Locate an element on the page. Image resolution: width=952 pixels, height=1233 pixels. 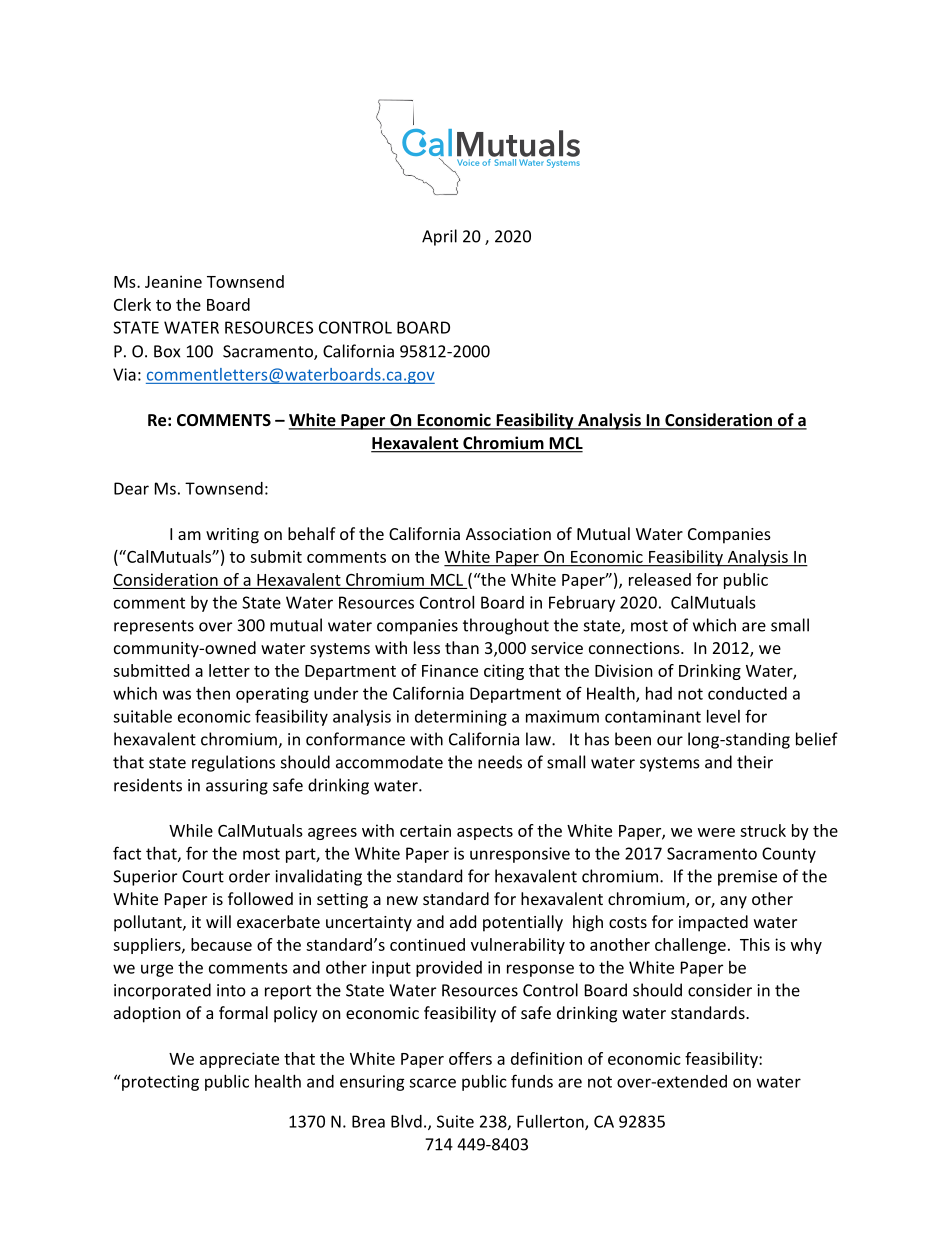
Clerk is located at coordinates (132, 304).
